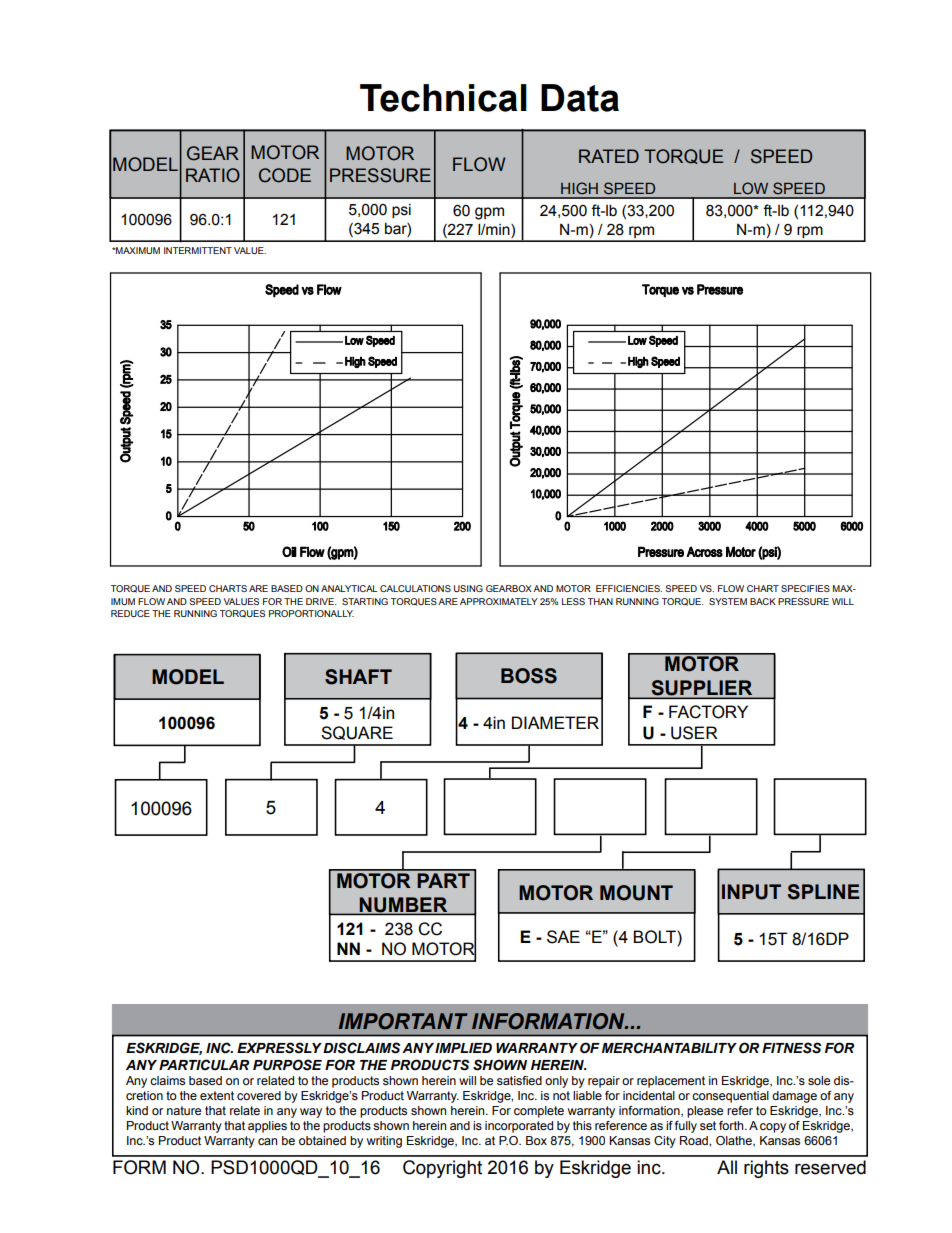 This screenshot has width=952, height=1233. Describe the element at coordinates (805, 588) in the screenshot. I see `SPECIFIES` at that location.
